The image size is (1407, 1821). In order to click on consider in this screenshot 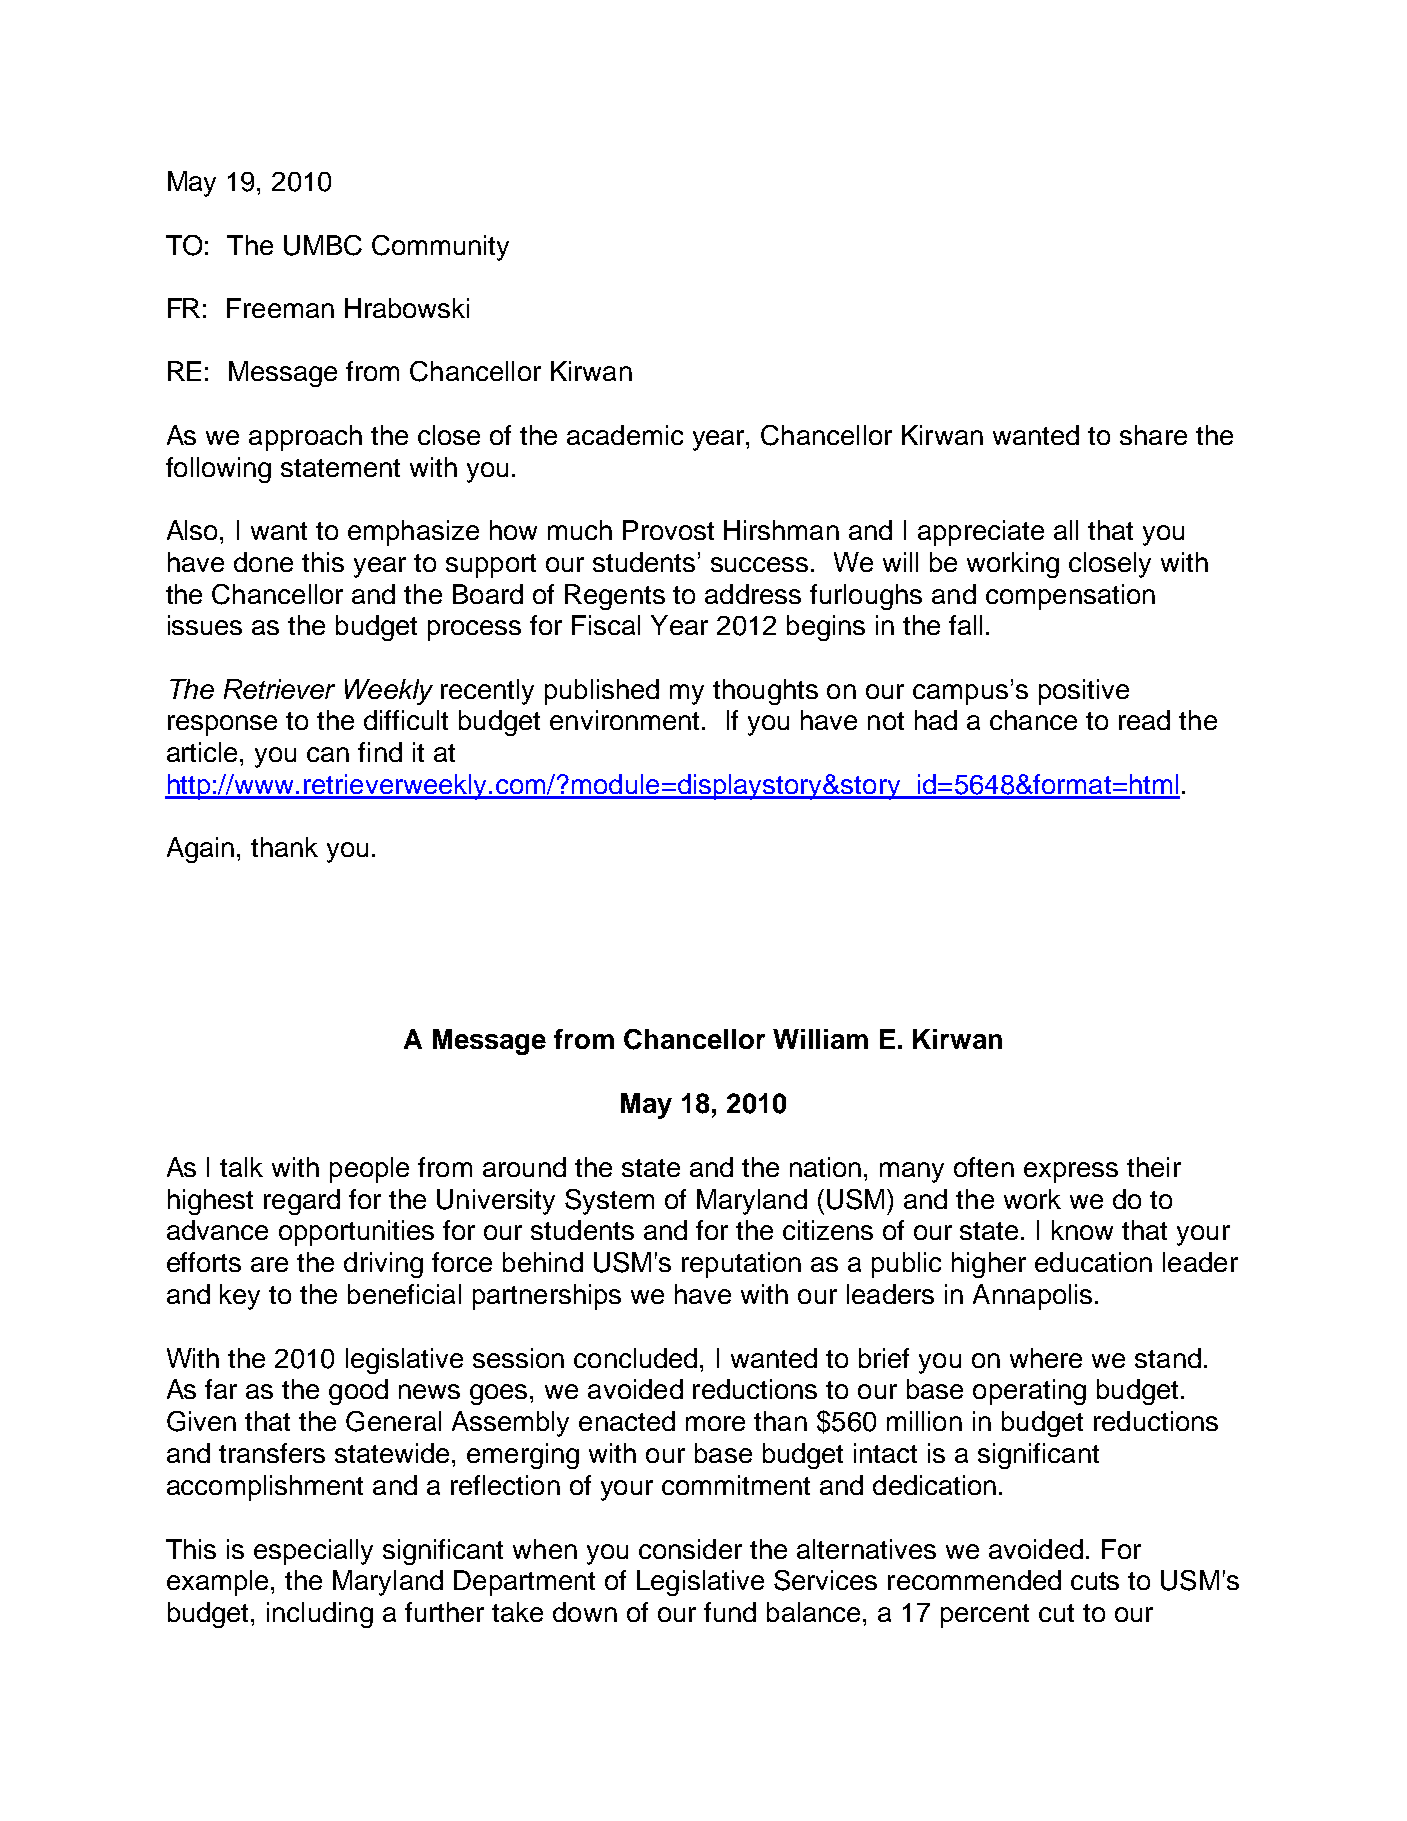, I will do `click(690, 1549)`.
